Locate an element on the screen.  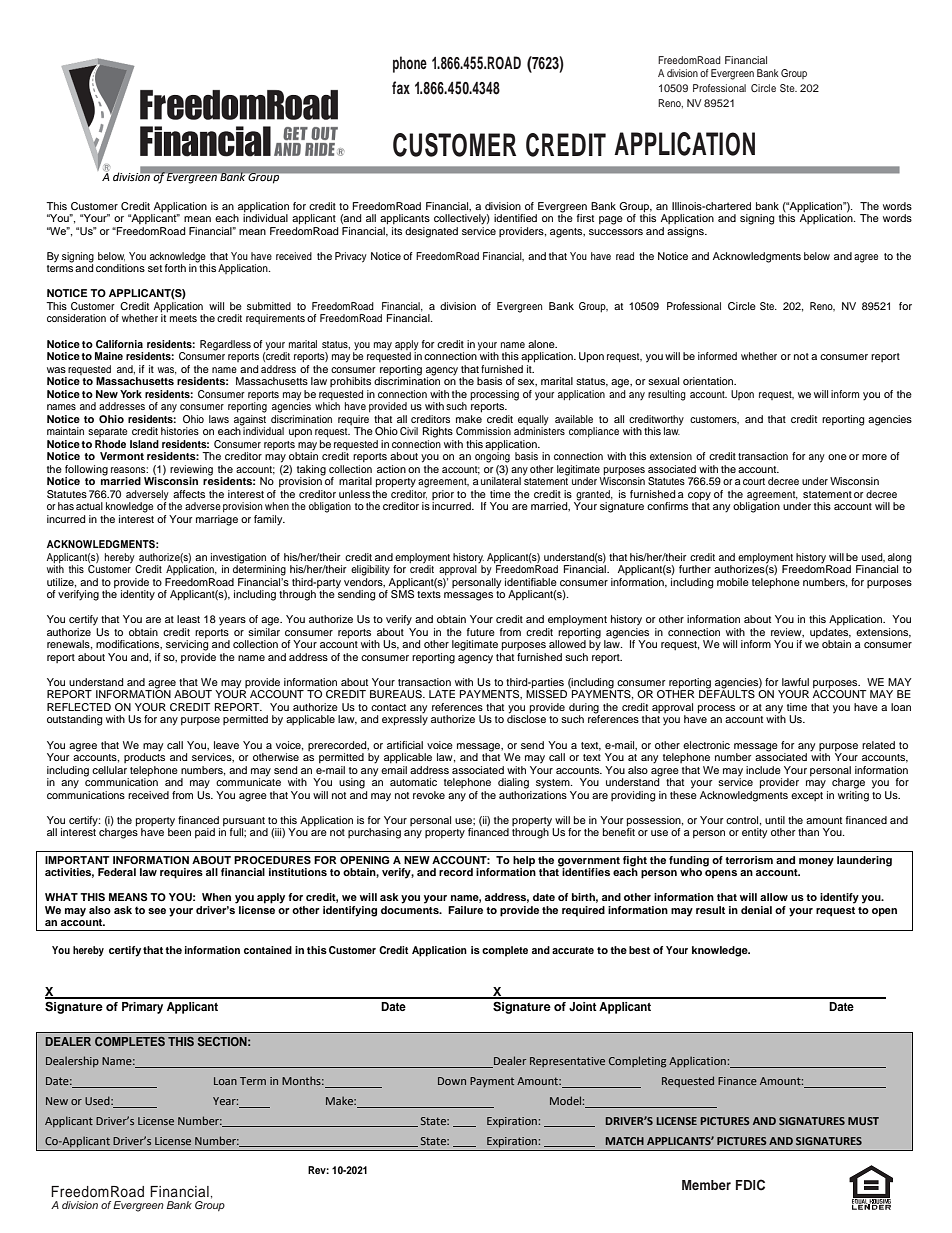
MATCH is located at coordinates (625, 1141).
